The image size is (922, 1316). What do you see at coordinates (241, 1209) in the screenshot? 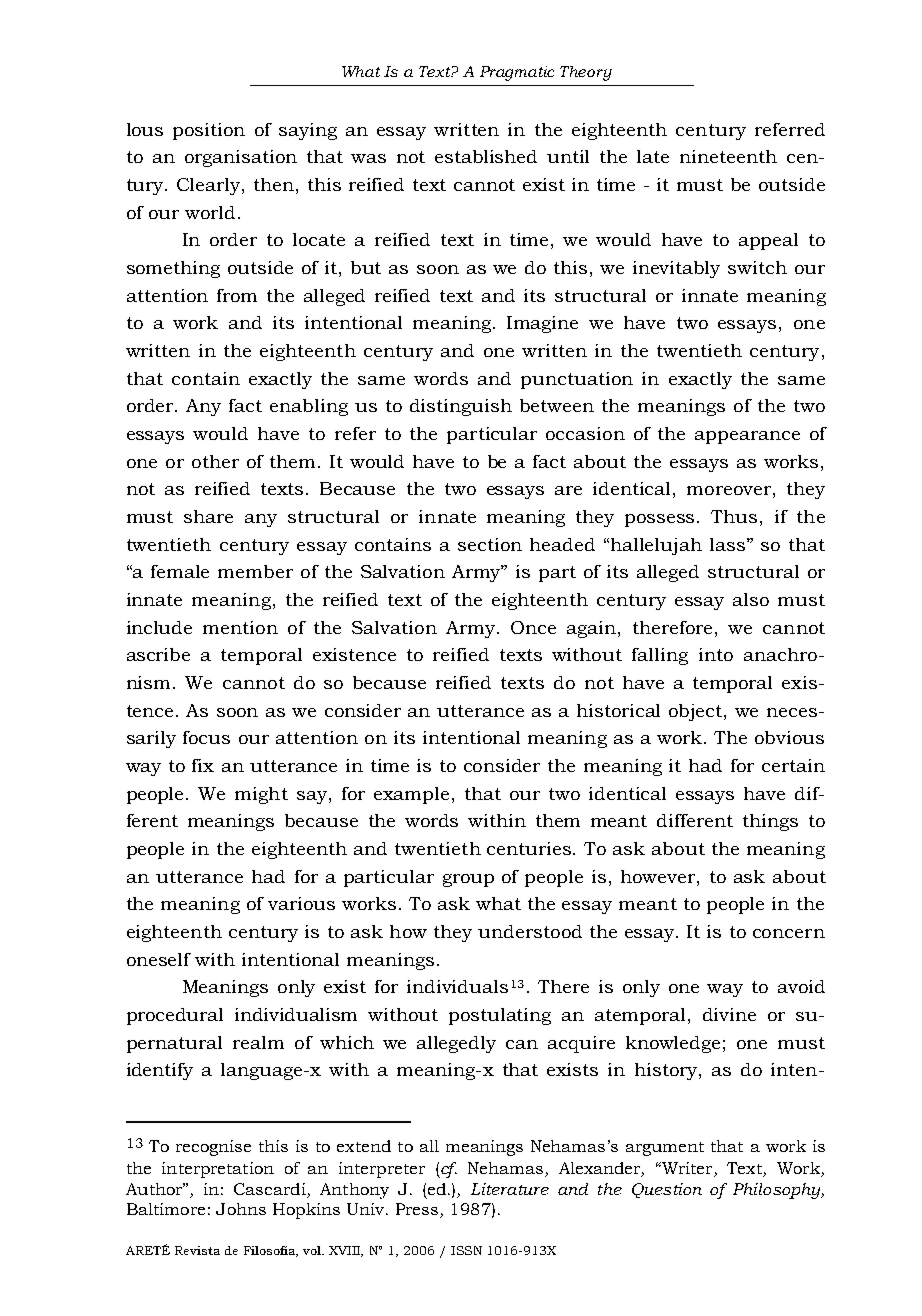
I see `Johns` at bounding box center [241, 1209].
